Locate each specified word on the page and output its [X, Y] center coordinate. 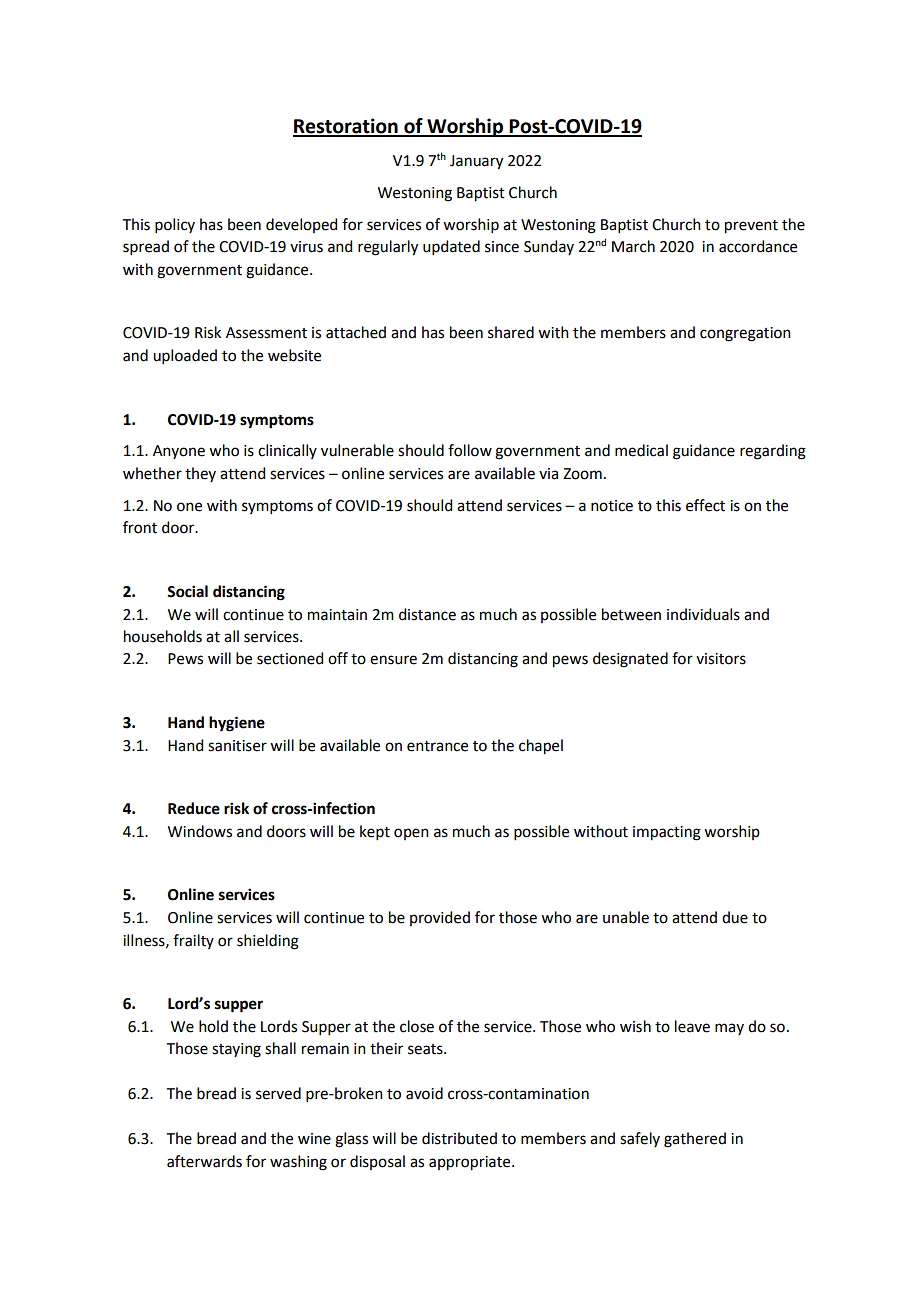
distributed [459, 1138]
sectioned [290, 658]
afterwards [204, 1161]
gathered [695, 1140]
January [476, 162]
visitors [721, 659]
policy [175, 225]
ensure [393, 660]
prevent [751, 227]
